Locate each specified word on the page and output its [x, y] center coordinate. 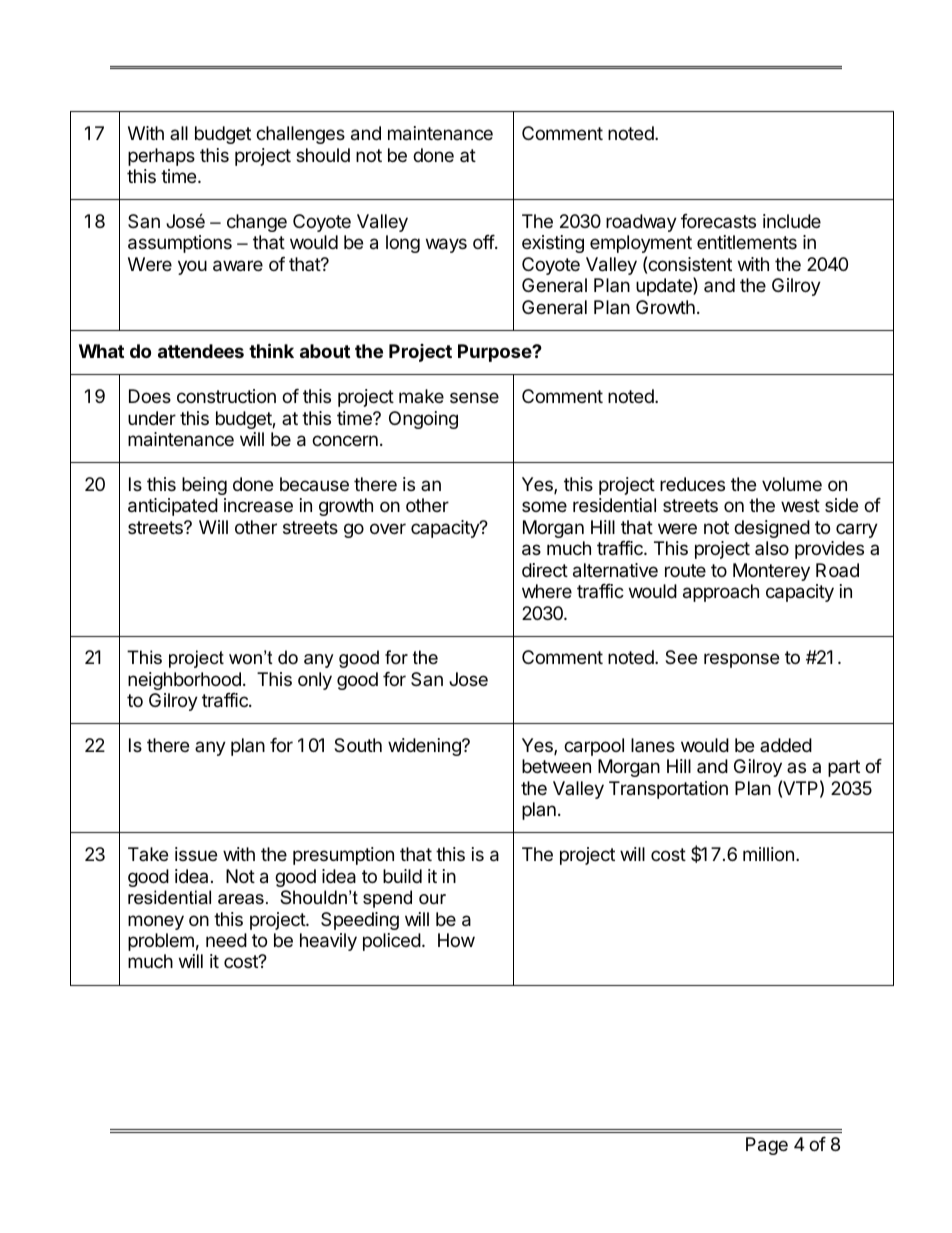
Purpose [495, 353]
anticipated [173, 507]
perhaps [161, 157]
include [792, 221]
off [484, 242]
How [456, 940]
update [665, 286]
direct [545, 570]
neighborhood [184, 681]
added [786, 745]
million [768, 854]
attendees [201, 351]
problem [161, 942]
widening [425, 747]
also [772, 548]
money [156, 922]
